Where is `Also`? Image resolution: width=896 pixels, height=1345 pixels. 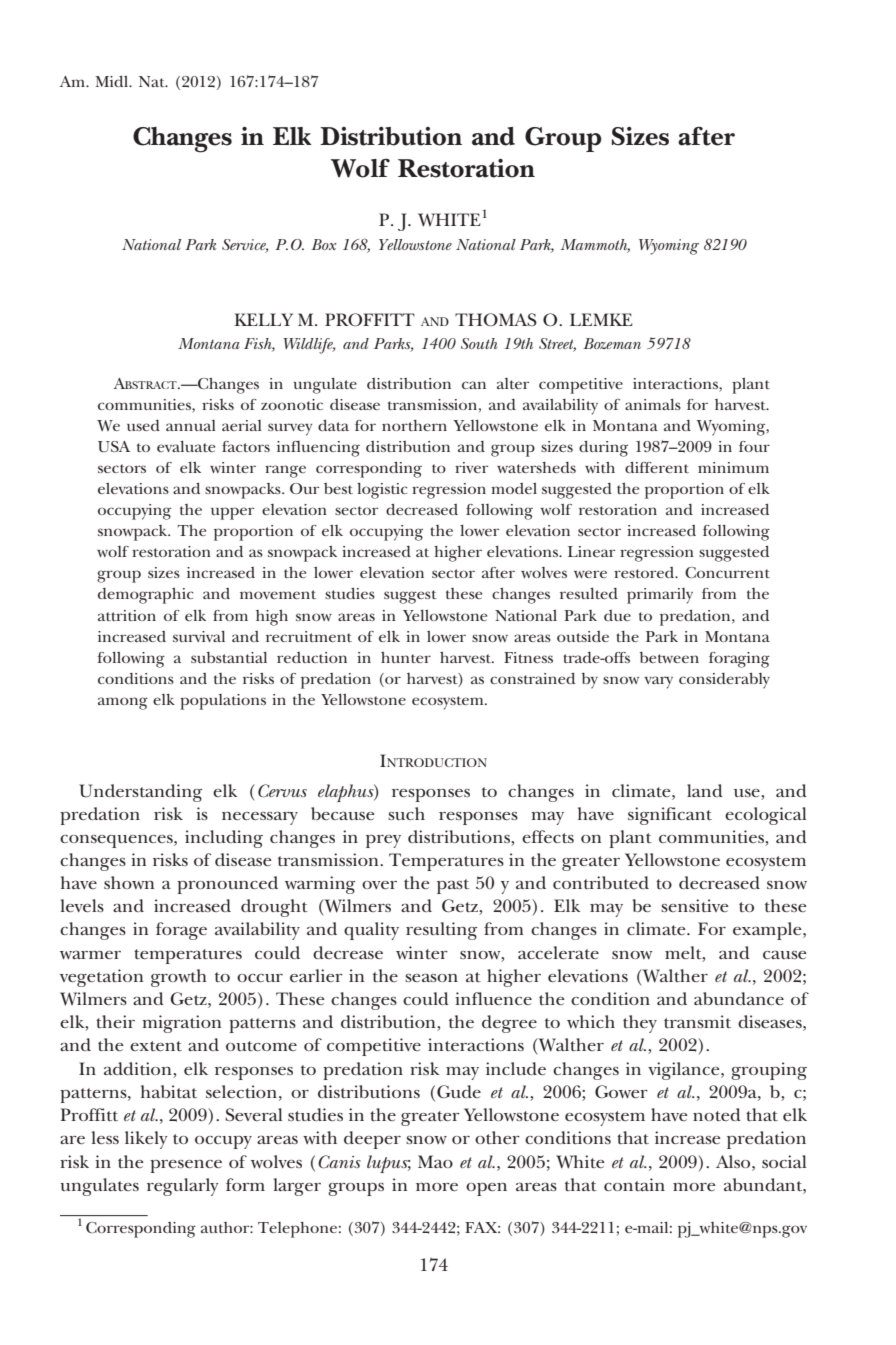
Also is located at coordinates (734, 1161).
